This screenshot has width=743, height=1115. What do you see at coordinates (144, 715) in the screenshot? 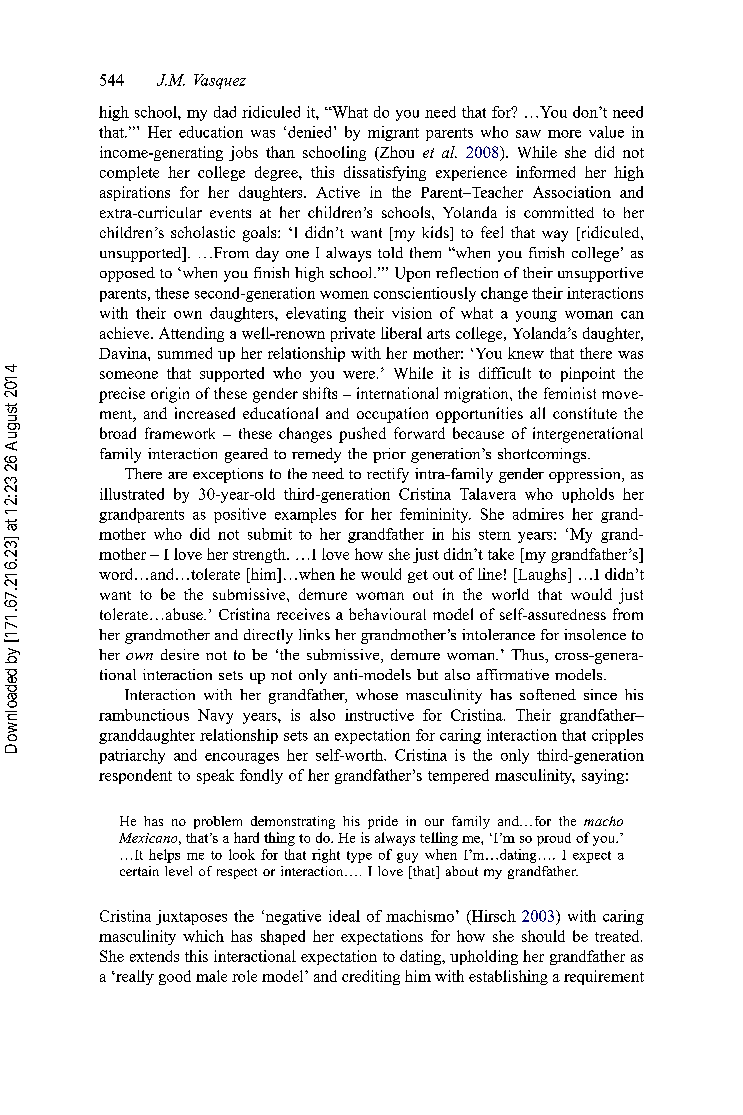
I see `rambunctious` at bounding box center [144, 715].
